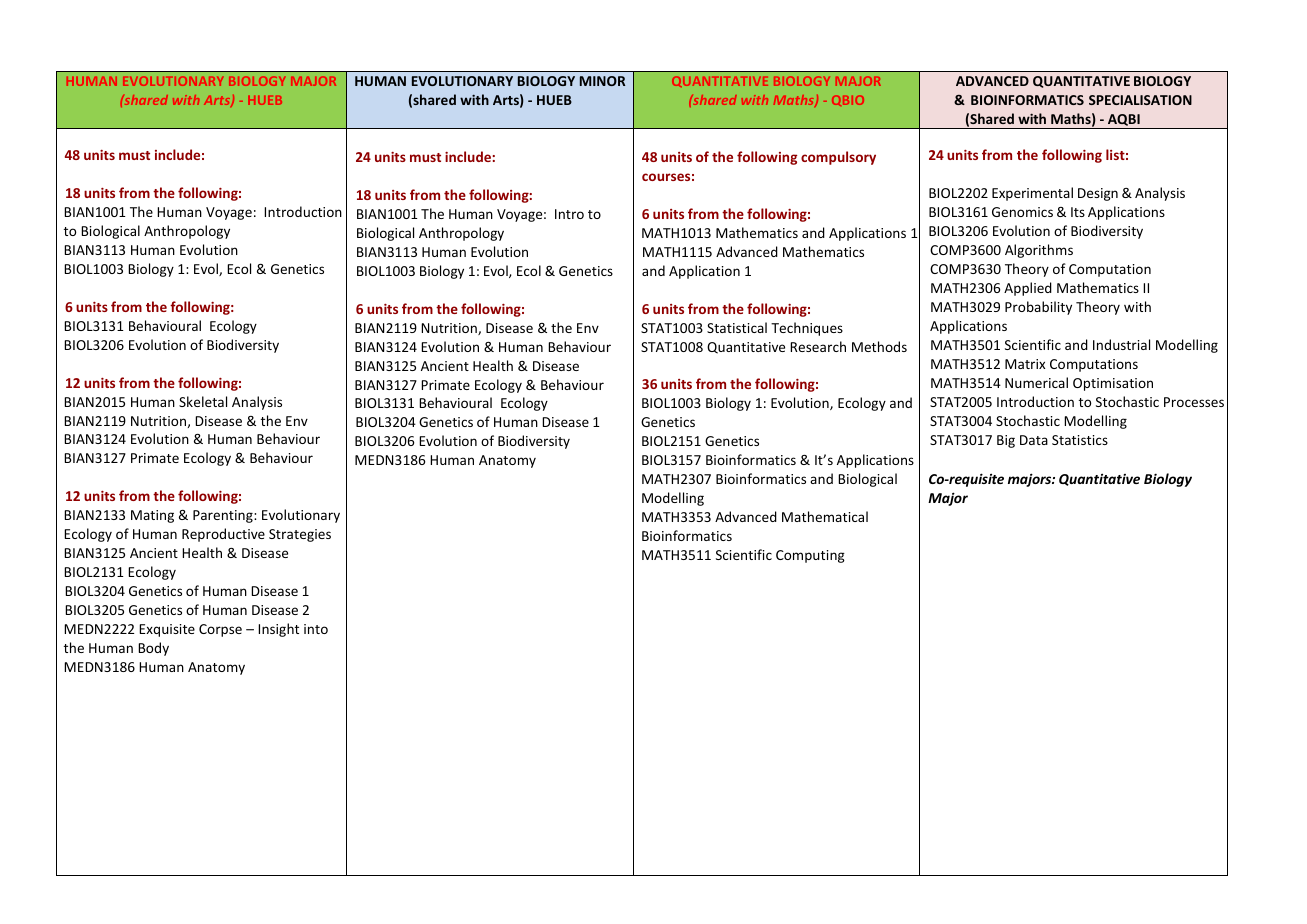 This image has height=924, width=1307. I want to click on into, so click(316, 629).
